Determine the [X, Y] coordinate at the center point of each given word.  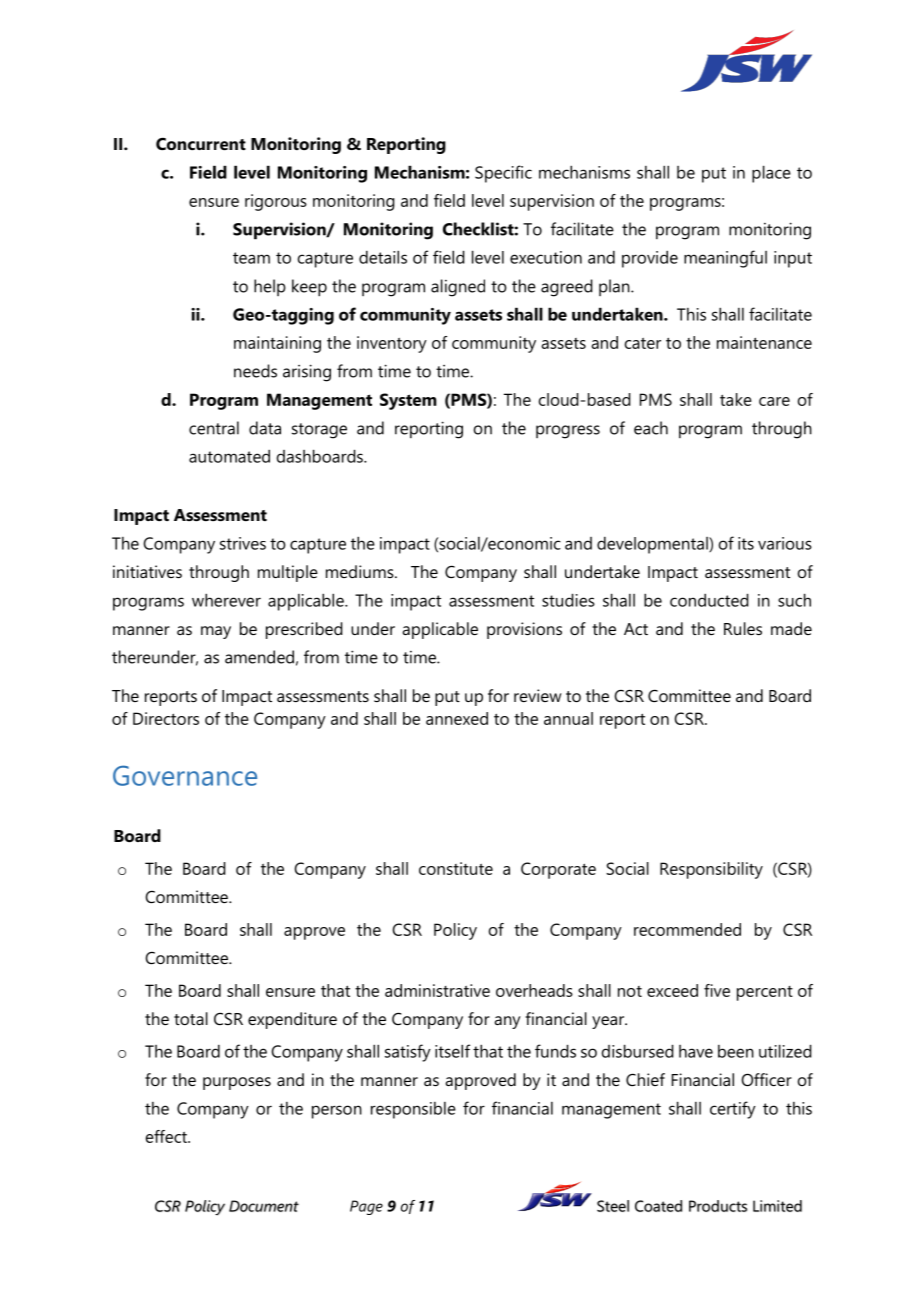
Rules [743, 628]
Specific [503, 174]
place [771, 174]
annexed [457, 718]
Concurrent [201, 144]
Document [264, 1206]
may [216, 632]
